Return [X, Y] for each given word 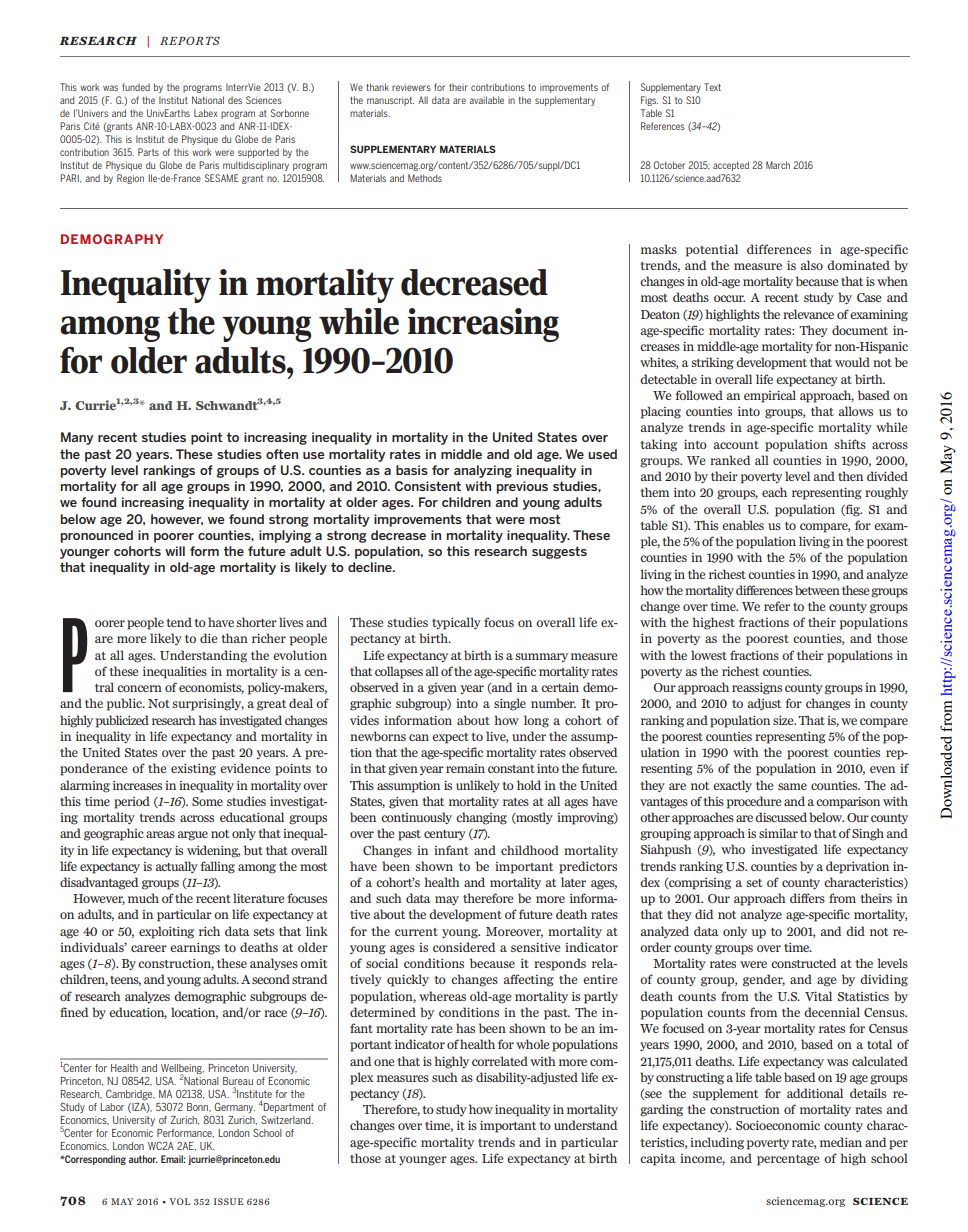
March [778, 165]
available [486, 100]
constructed [803, 963]
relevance [808, 314]
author [143, 1159]
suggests [559, 552]
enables [743, 525]
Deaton [660, 314]
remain [465, 768]
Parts [148, 152]
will [175, 551]
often [282, 454]
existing [193, 769]
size [784, 720]
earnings [195, 948]
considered [464, 947]
